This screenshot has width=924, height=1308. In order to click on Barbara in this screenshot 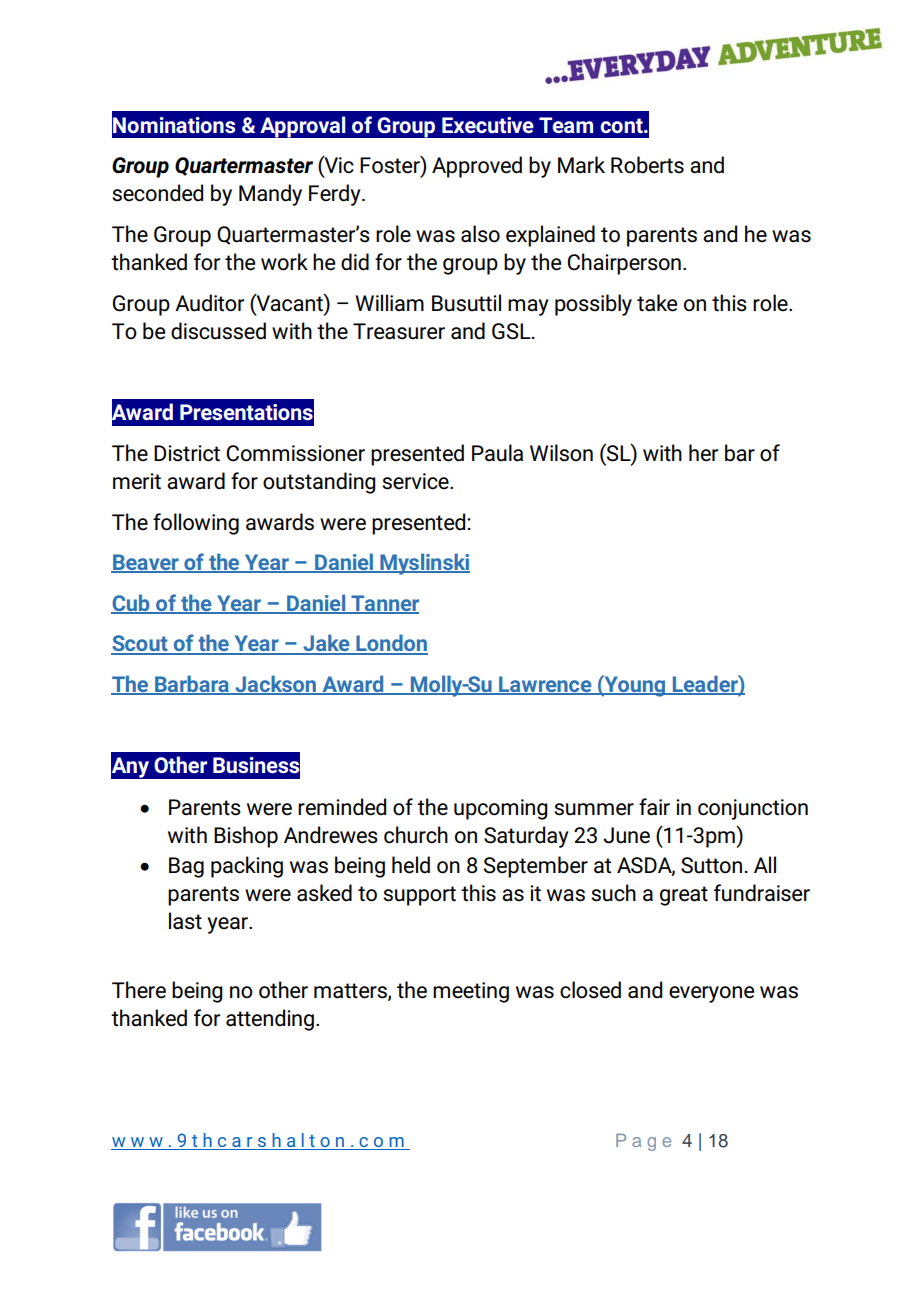, I will do `click(192, 685)`.
